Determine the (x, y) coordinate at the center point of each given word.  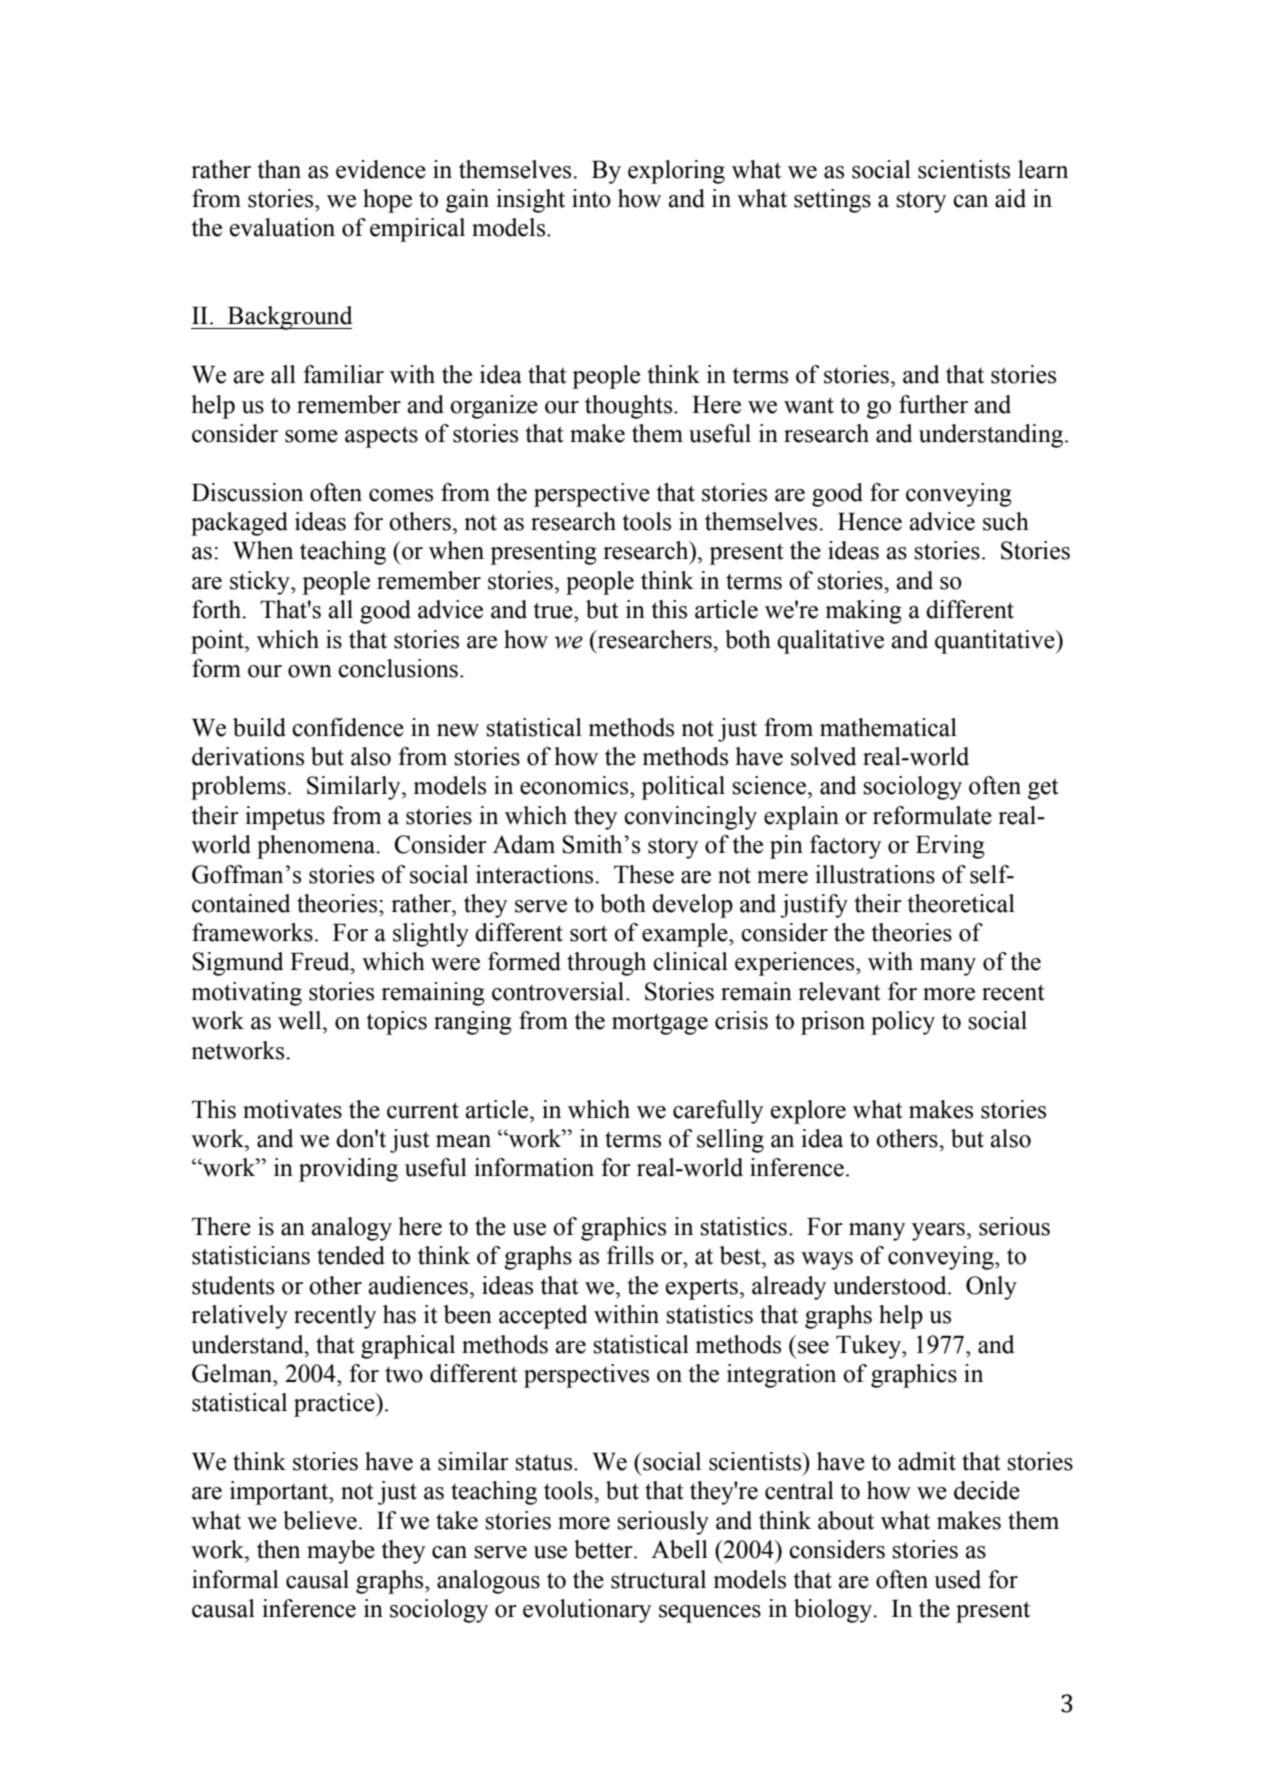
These (644, 874)
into (591, 198)
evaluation (282, 227)
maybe (341, 1552)
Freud (321, 961)
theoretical (961, 903)
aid (1010, 198)
